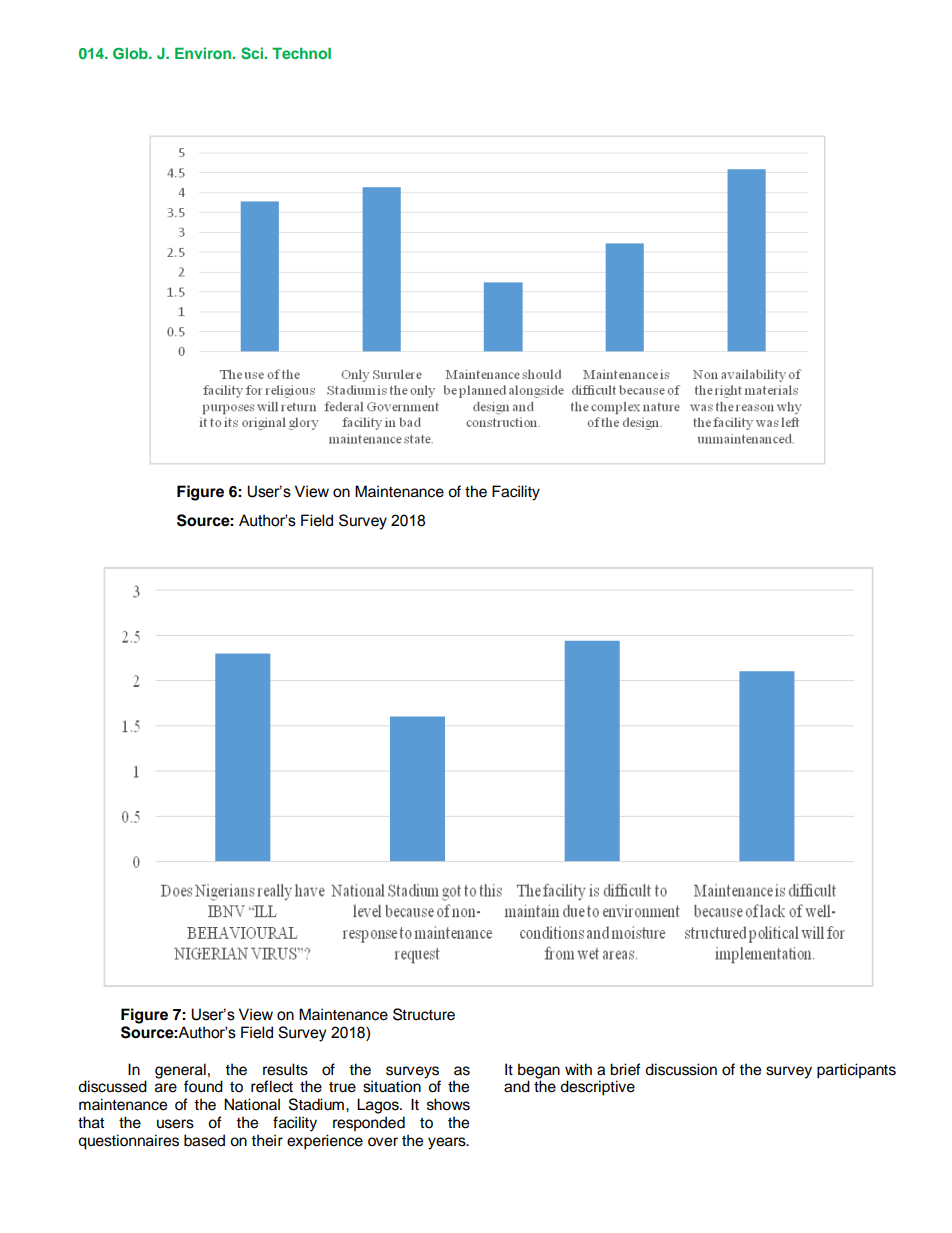 This document has height=1233, width=952. What do you see at coordinates (424, 1014) in the document?
I see `Structure` at bounding box center [424, 1014].
